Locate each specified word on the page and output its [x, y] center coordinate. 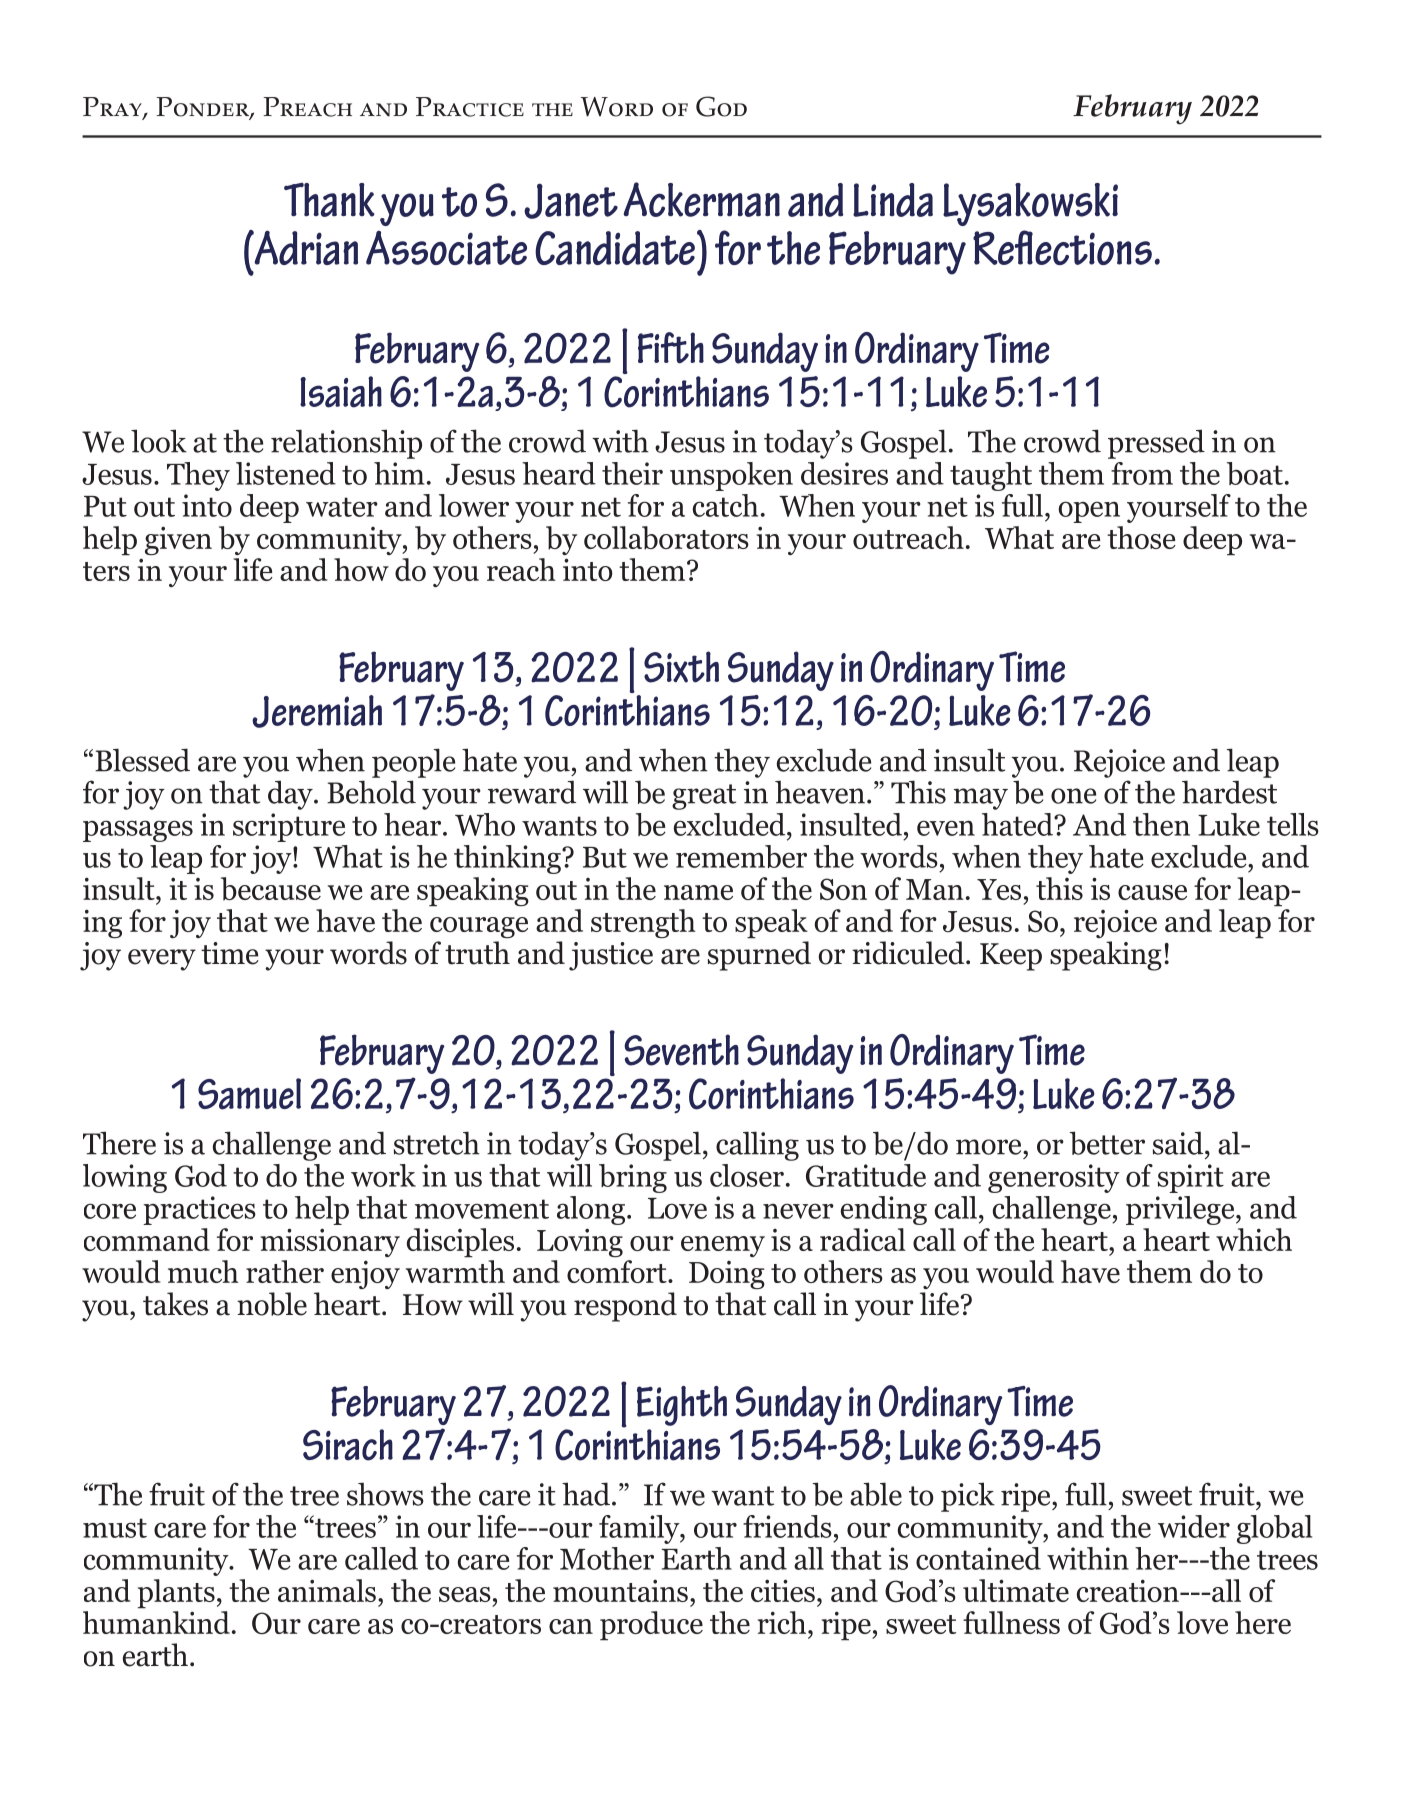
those [1141, 537]
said [1179, 1143]
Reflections [1062, 247]
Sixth [681, 667]
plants [176, 1594]
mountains [620, 1590]
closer [747, 1175]
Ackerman [702, 199]
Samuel [249, 1094]
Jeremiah [317, 711]
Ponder [203, 108]
